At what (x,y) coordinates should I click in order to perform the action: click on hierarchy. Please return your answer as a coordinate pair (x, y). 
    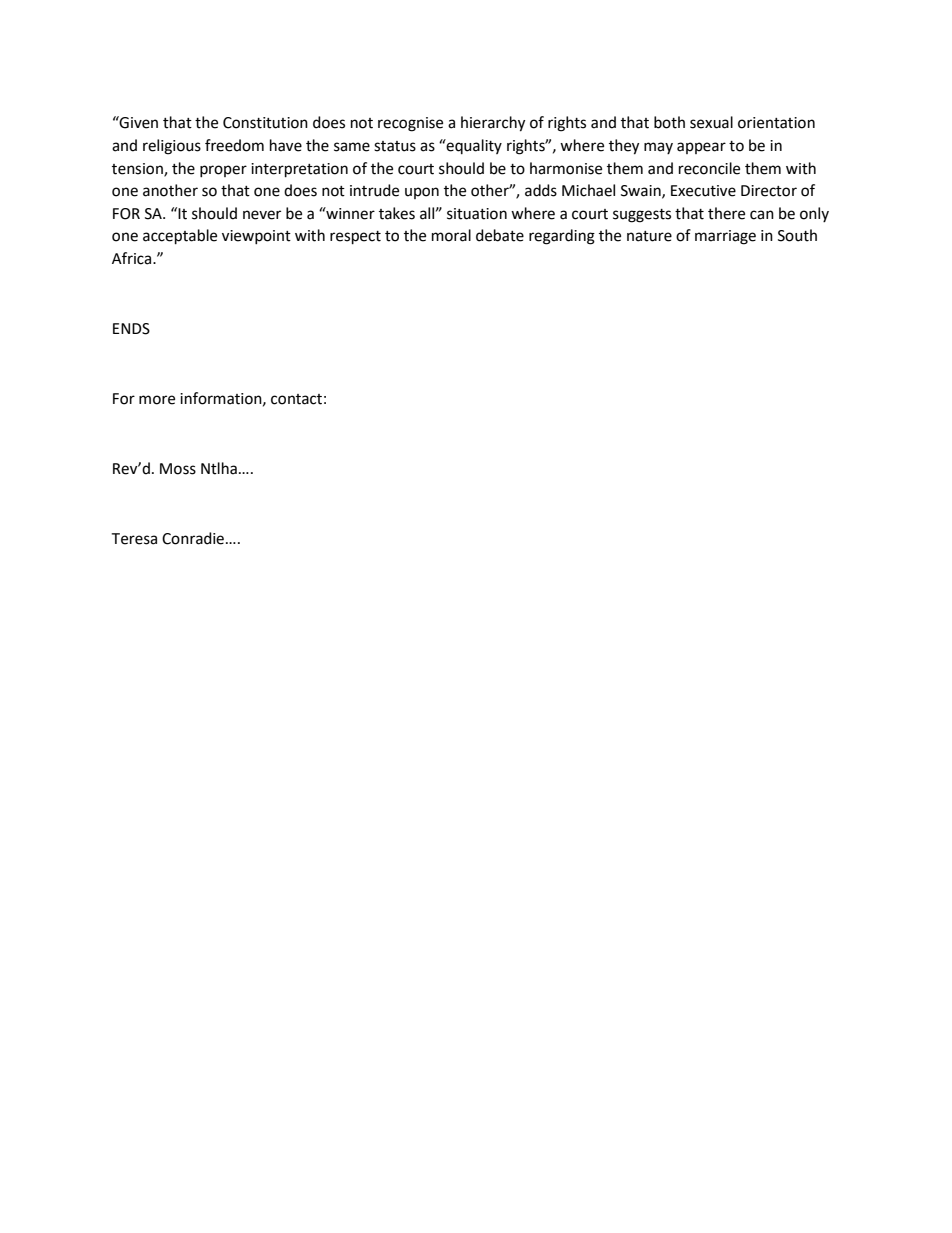
    Looking at the image, I should click on (493, 124).
